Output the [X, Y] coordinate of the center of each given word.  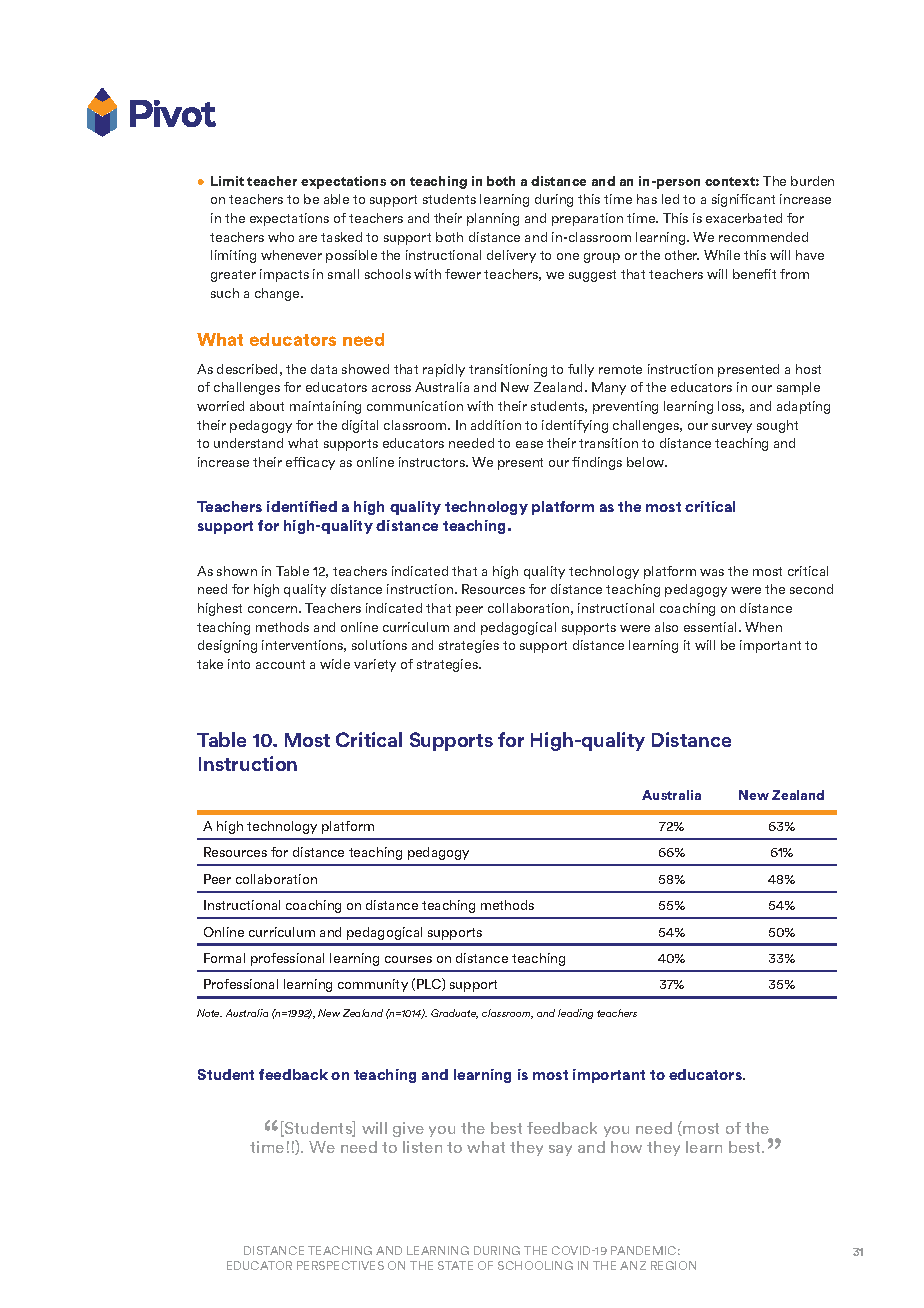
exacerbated [744, 218]
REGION [673, 1265]
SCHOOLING [535, 1265]
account [280, 664]
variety [375, 665]
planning [493, 219]
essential [712, 627]
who [281, 237]
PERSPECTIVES [340, 1265]
